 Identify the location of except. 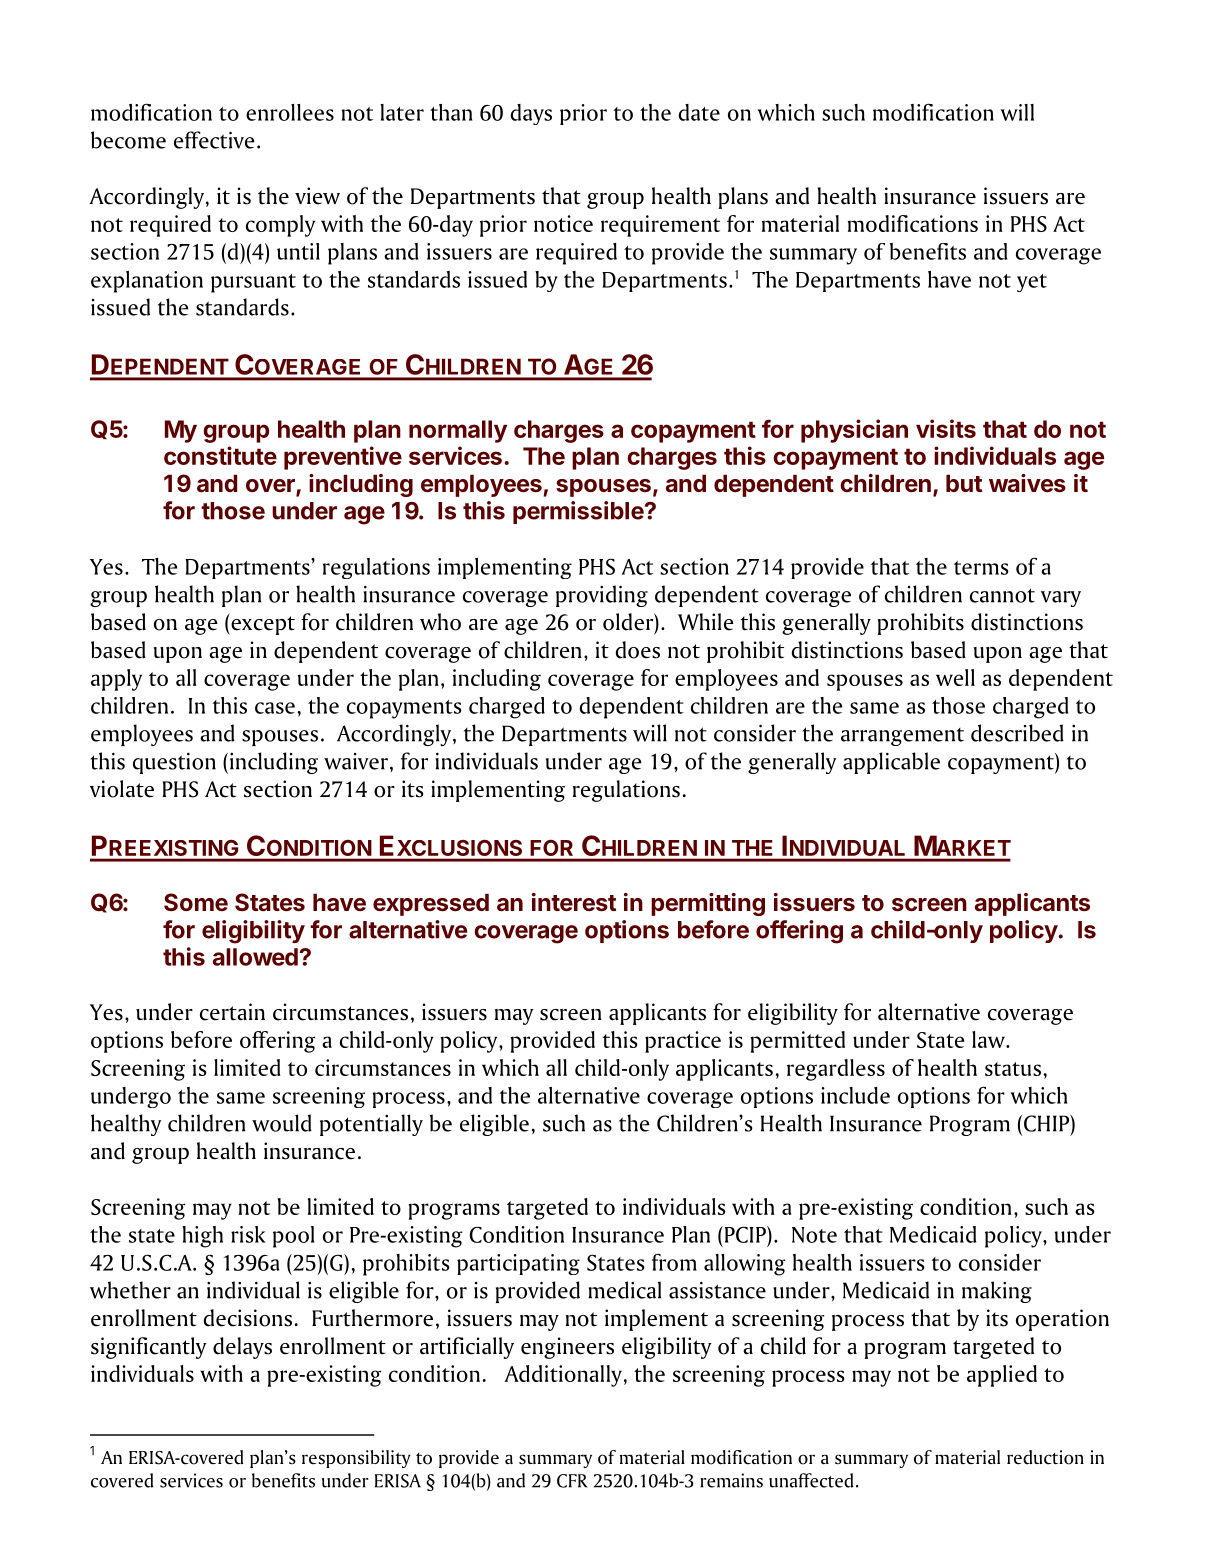
(262, 624).
